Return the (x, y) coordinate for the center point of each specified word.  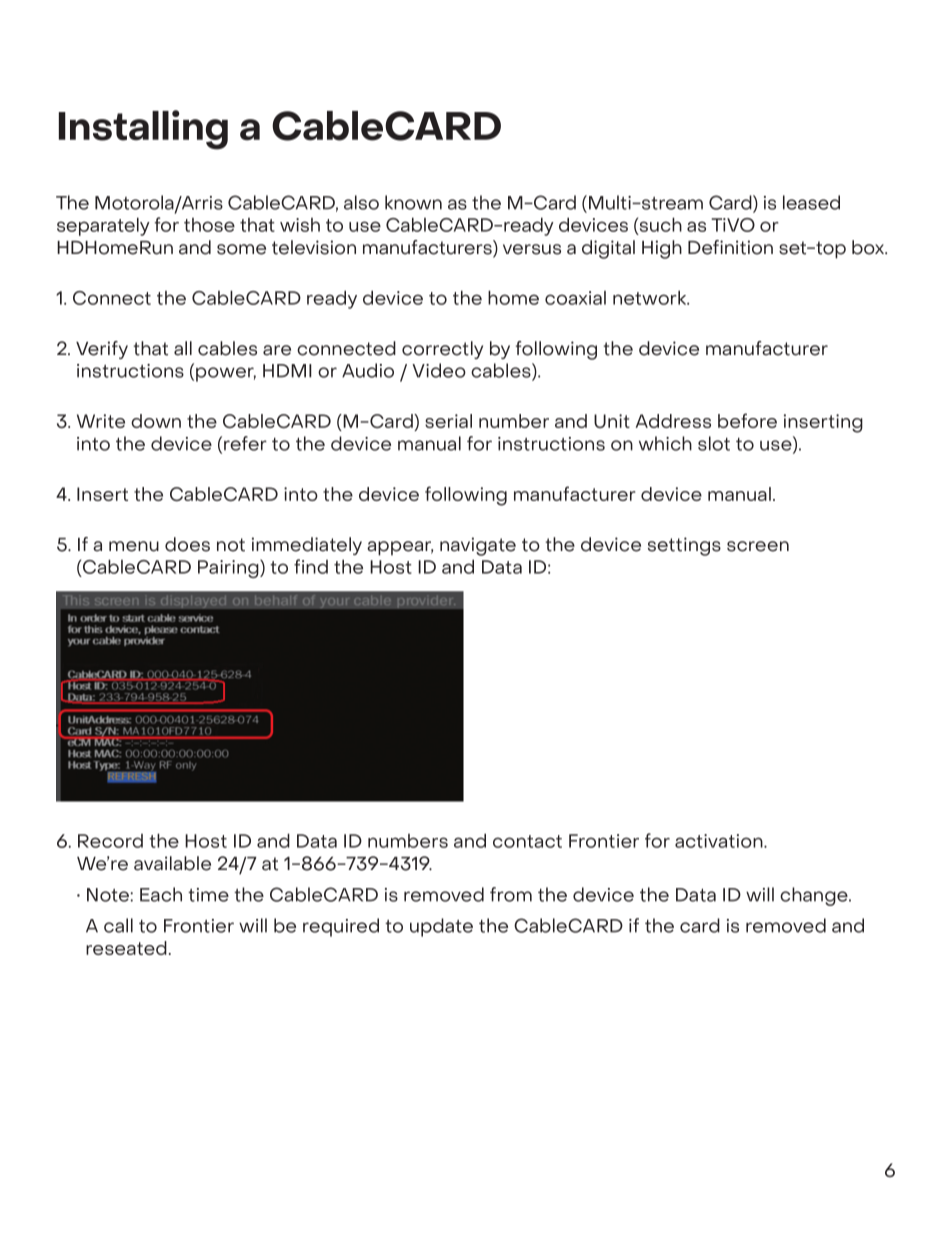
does (187, 544)
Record (110, 841)
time (208, 895)
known (413, 202)
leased (811, 202)
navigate (478, 546)
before (747, 420)
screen (758, 546)
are (277, 350)
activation (720, 841)
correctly (442, 350)
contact (527, 841)
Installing (143, 130)
